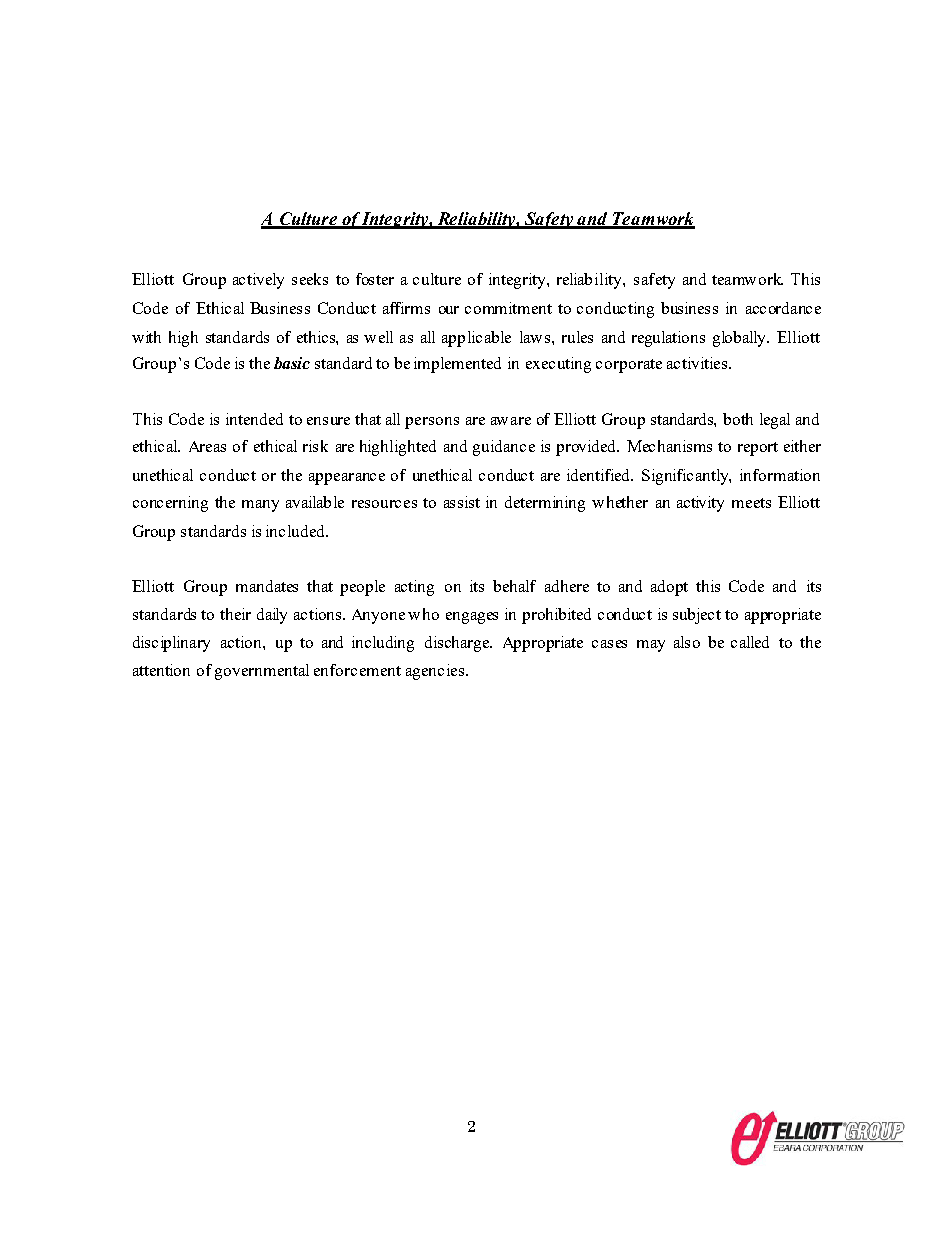 The image size is (952, 1233). What do you see at coordinates (457, 365) in the image?
I see `implemented` at bounding box center [457, 365].
